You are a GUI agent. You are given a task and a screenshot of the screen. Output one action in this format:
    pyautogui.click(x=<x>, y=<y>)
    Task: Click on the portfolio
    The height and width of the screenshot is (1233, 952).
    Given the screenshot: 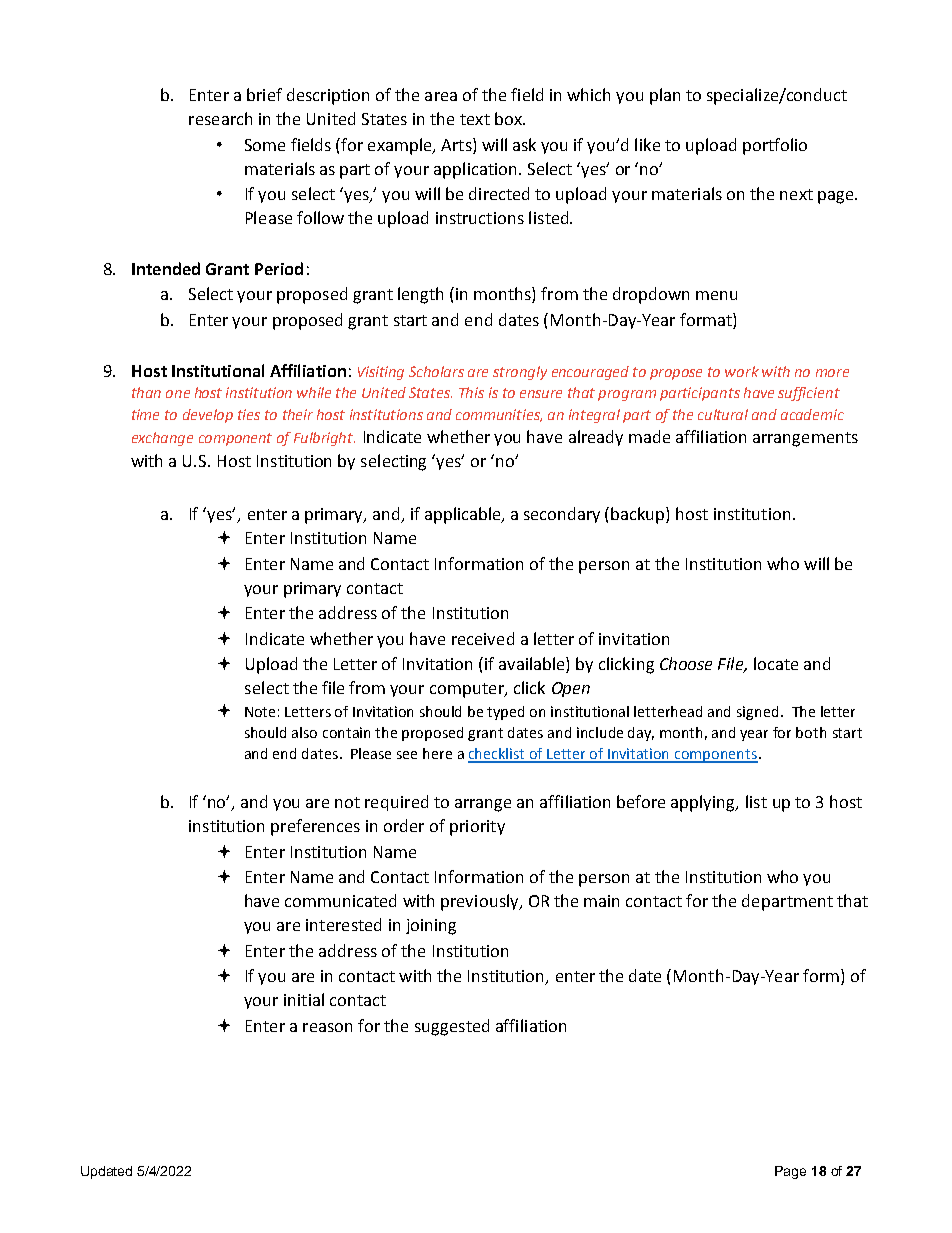 What is the action you would take?
    pyautogui.click(x=775, y=146)
